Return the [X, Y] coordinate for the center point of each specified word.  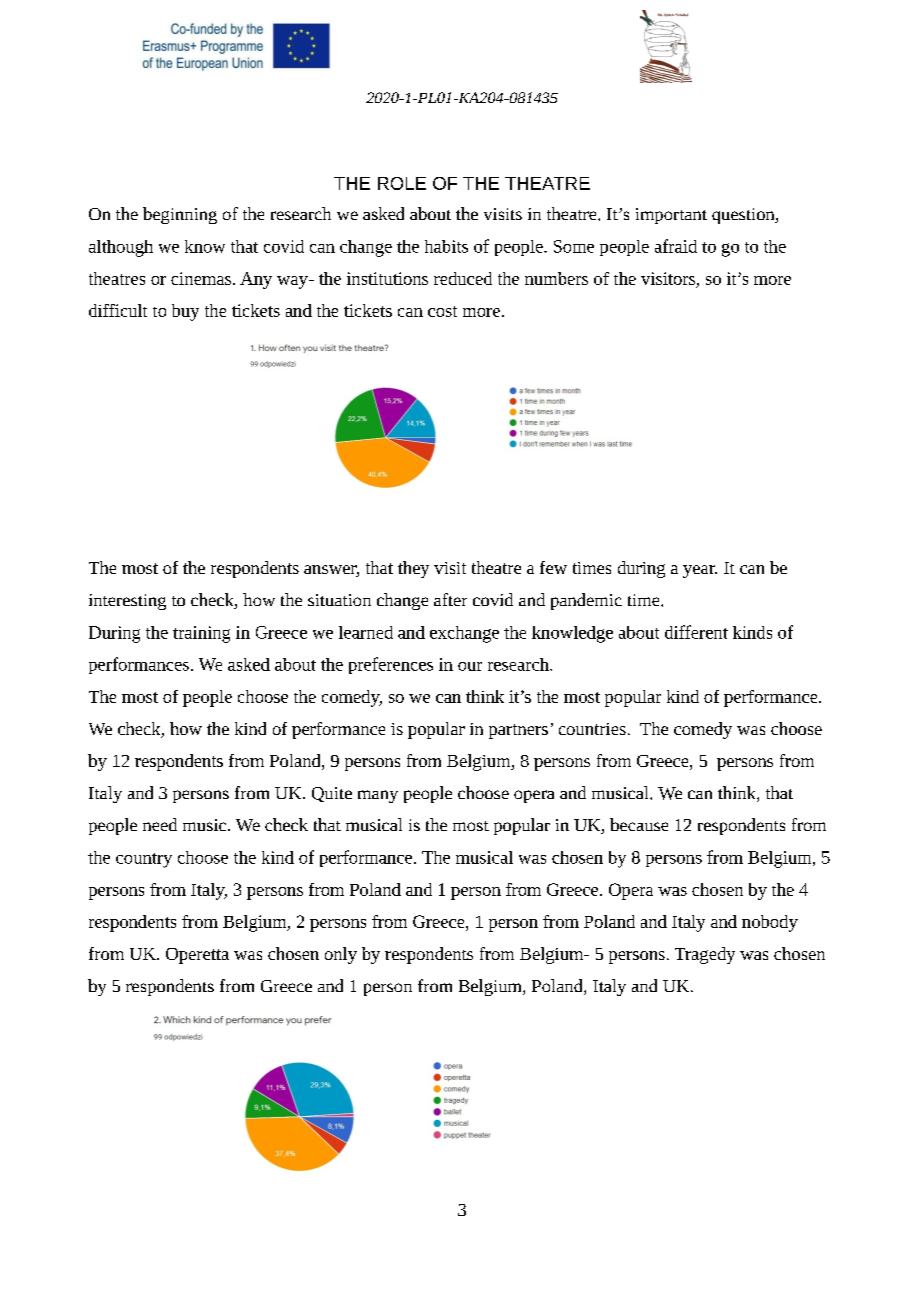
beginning [180, 215]
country [144, 860]
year [700, 571]
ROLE [402, 183]
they [413, 569]
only [341, 955]
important [671, 216]
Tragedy [705, 955]
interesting [127, 602]
